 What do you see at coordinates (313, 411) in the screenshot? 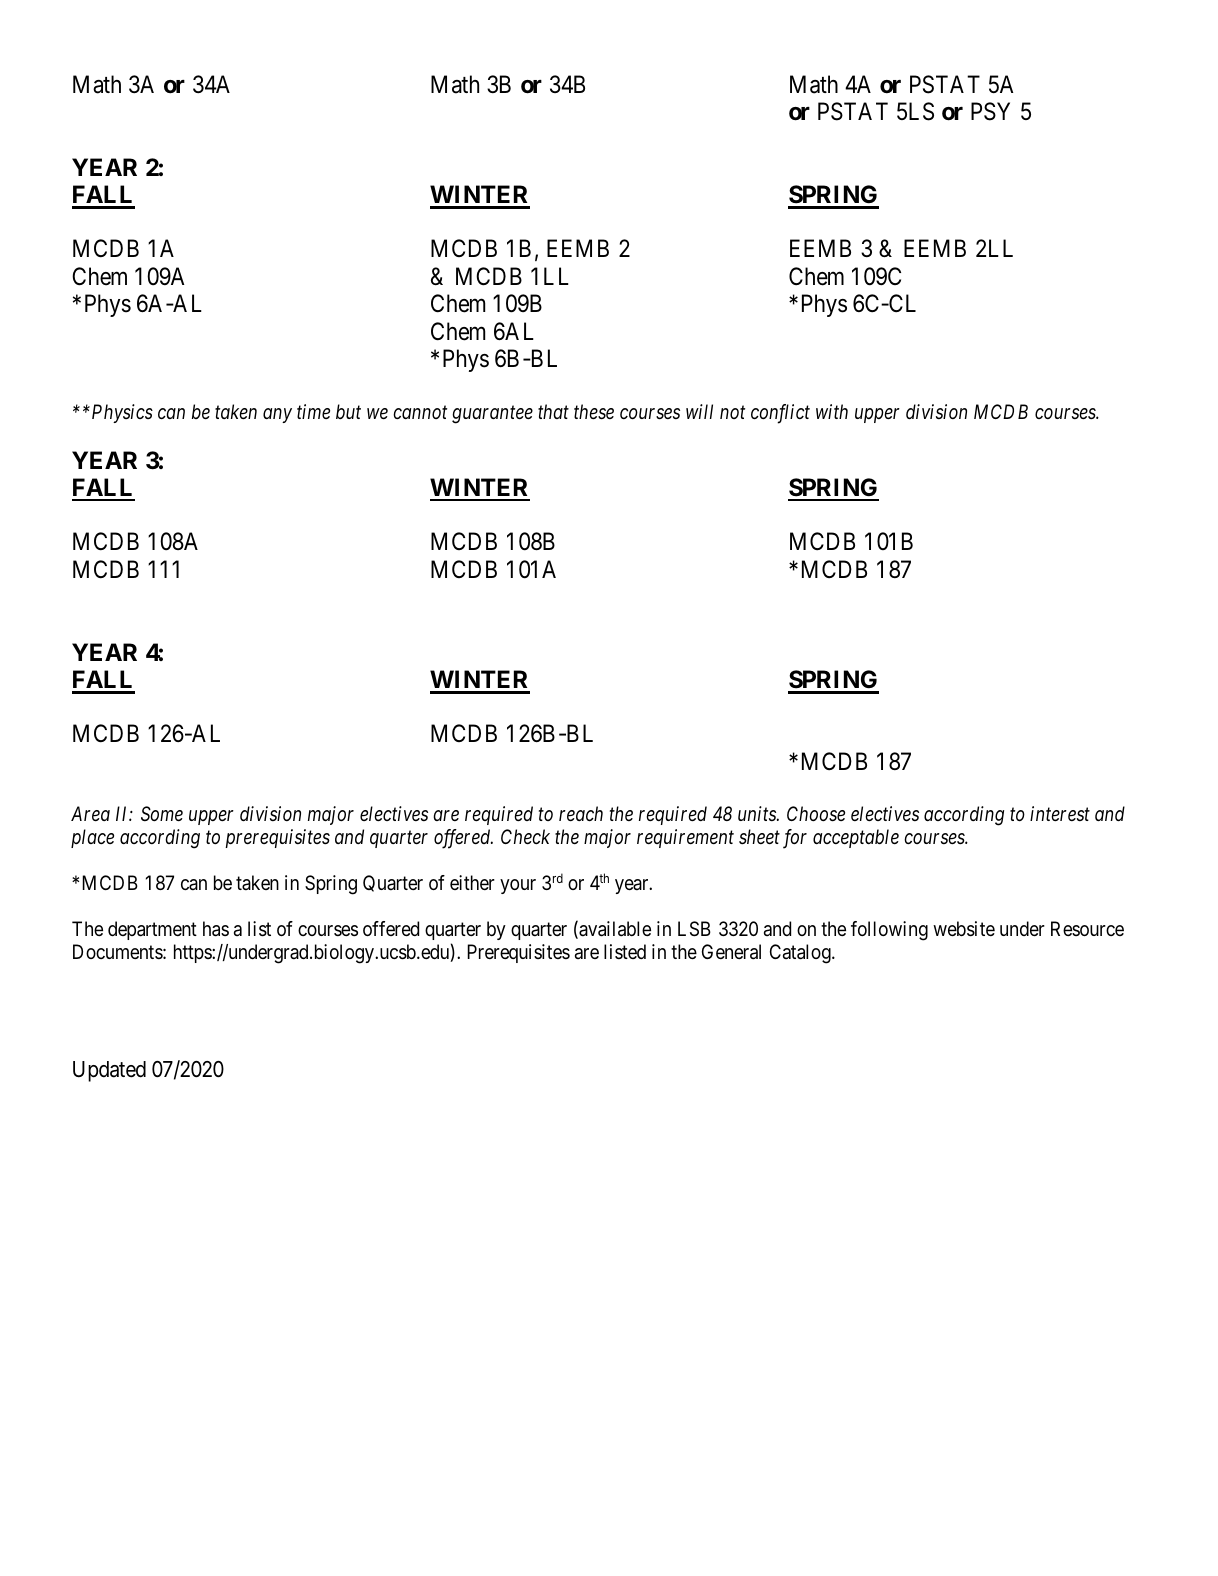
I see `time` at bounding box center [313, 411].
